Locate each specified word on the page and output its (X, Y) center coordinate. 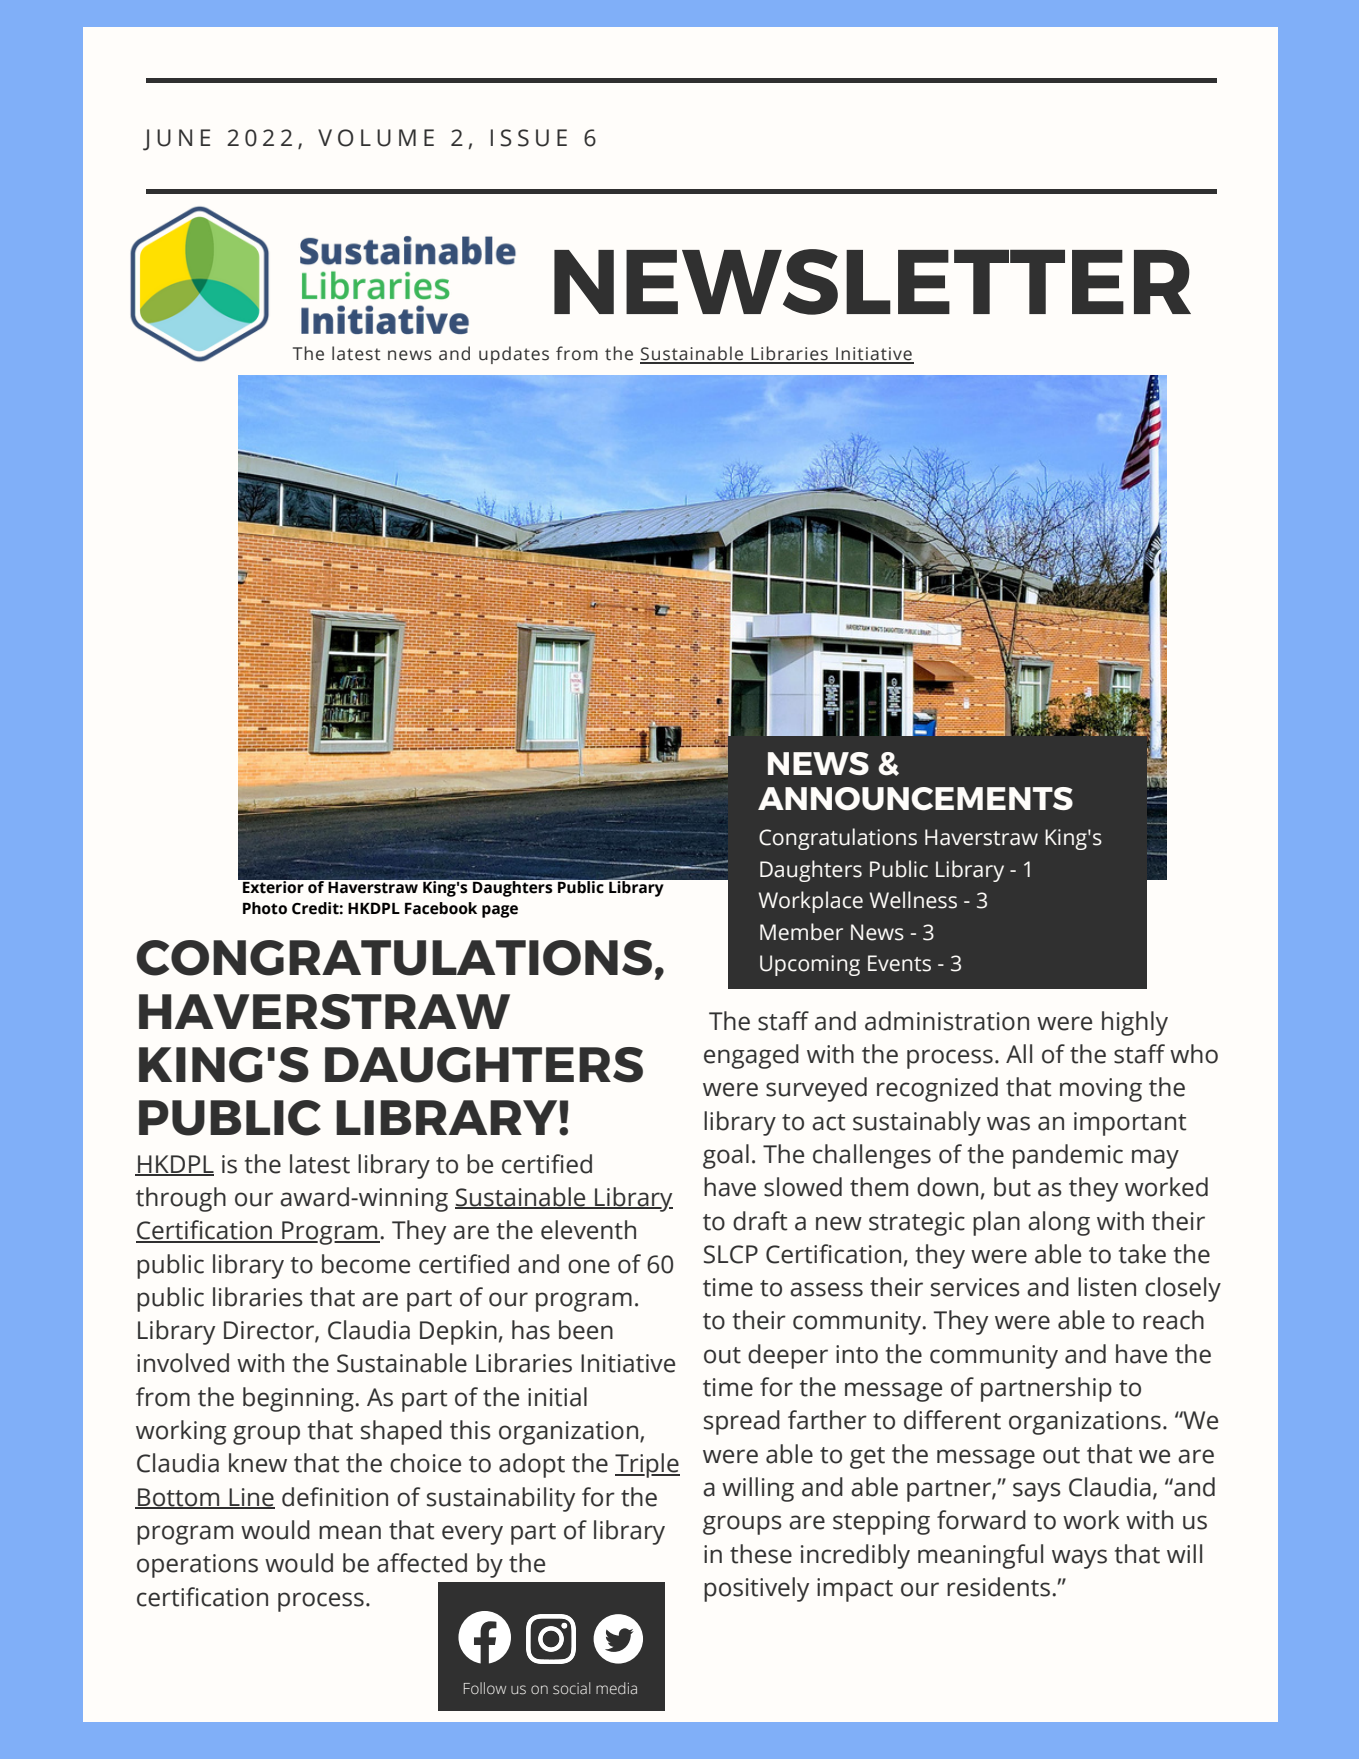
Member (801, 932)
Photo (265, 908)
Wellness (913, 900)
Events (899, 963)
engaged (751, 1056)
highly (1135, 1023)
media (616, 1688)
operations (197, 1566)
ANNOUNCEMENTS (915, 799)
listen (1107, 1287)
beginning (299, 1399)
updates (514, 355)
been (586, 1330)
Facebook (441, 908)
